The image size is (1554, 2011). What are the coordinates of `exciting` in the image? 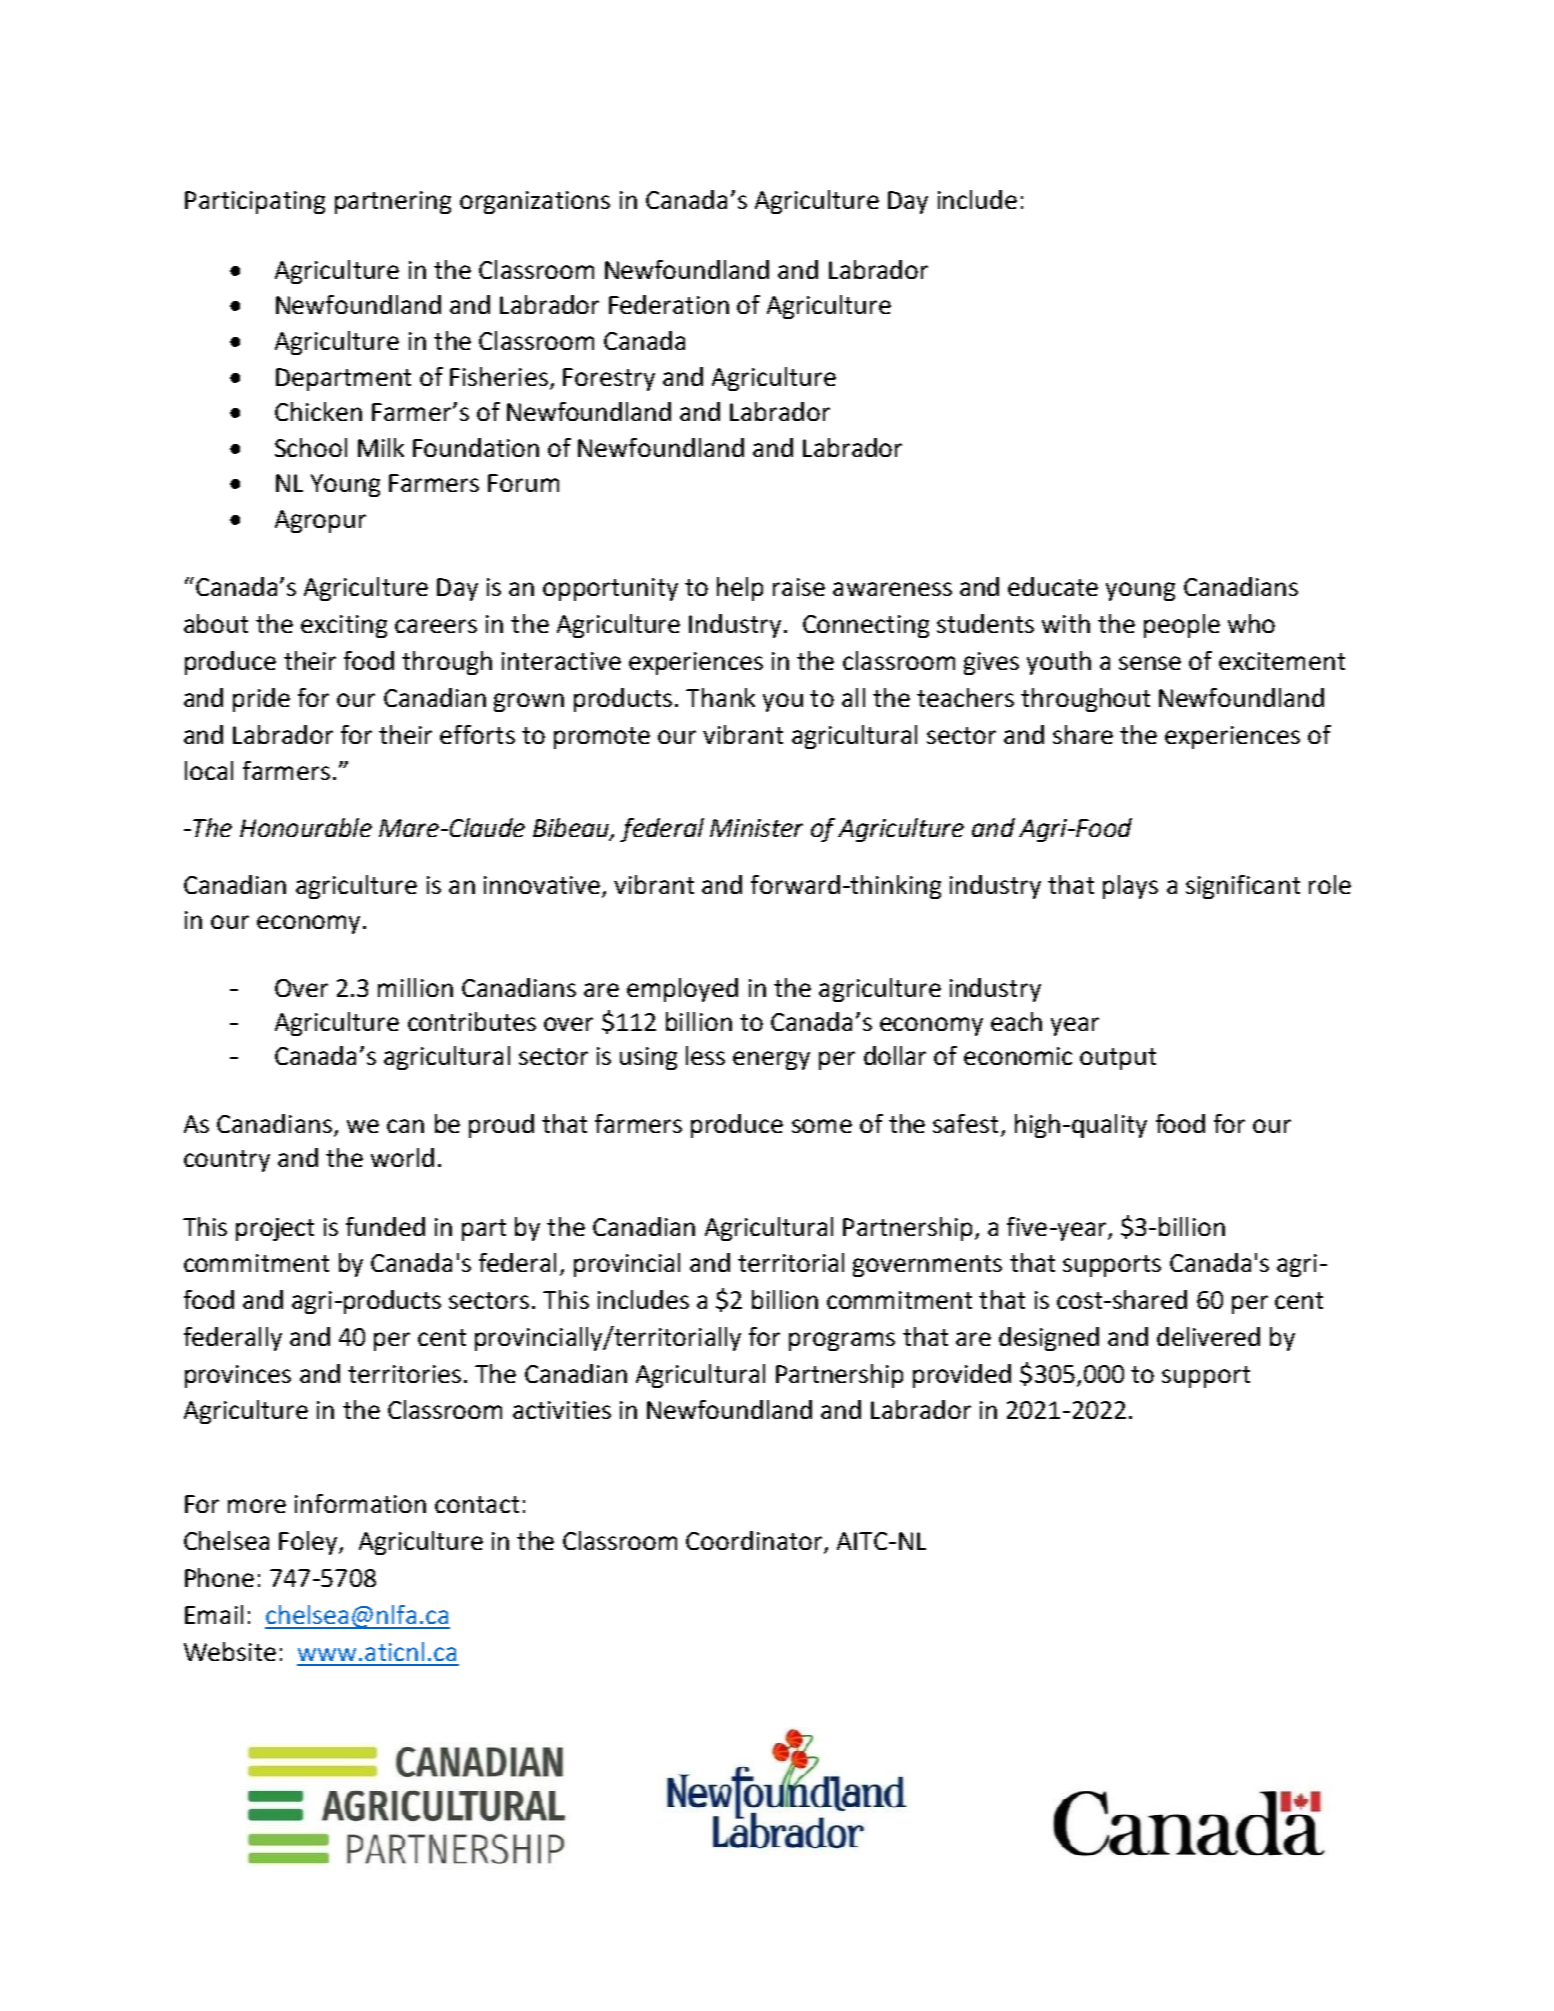 It's located at (344, 626).
